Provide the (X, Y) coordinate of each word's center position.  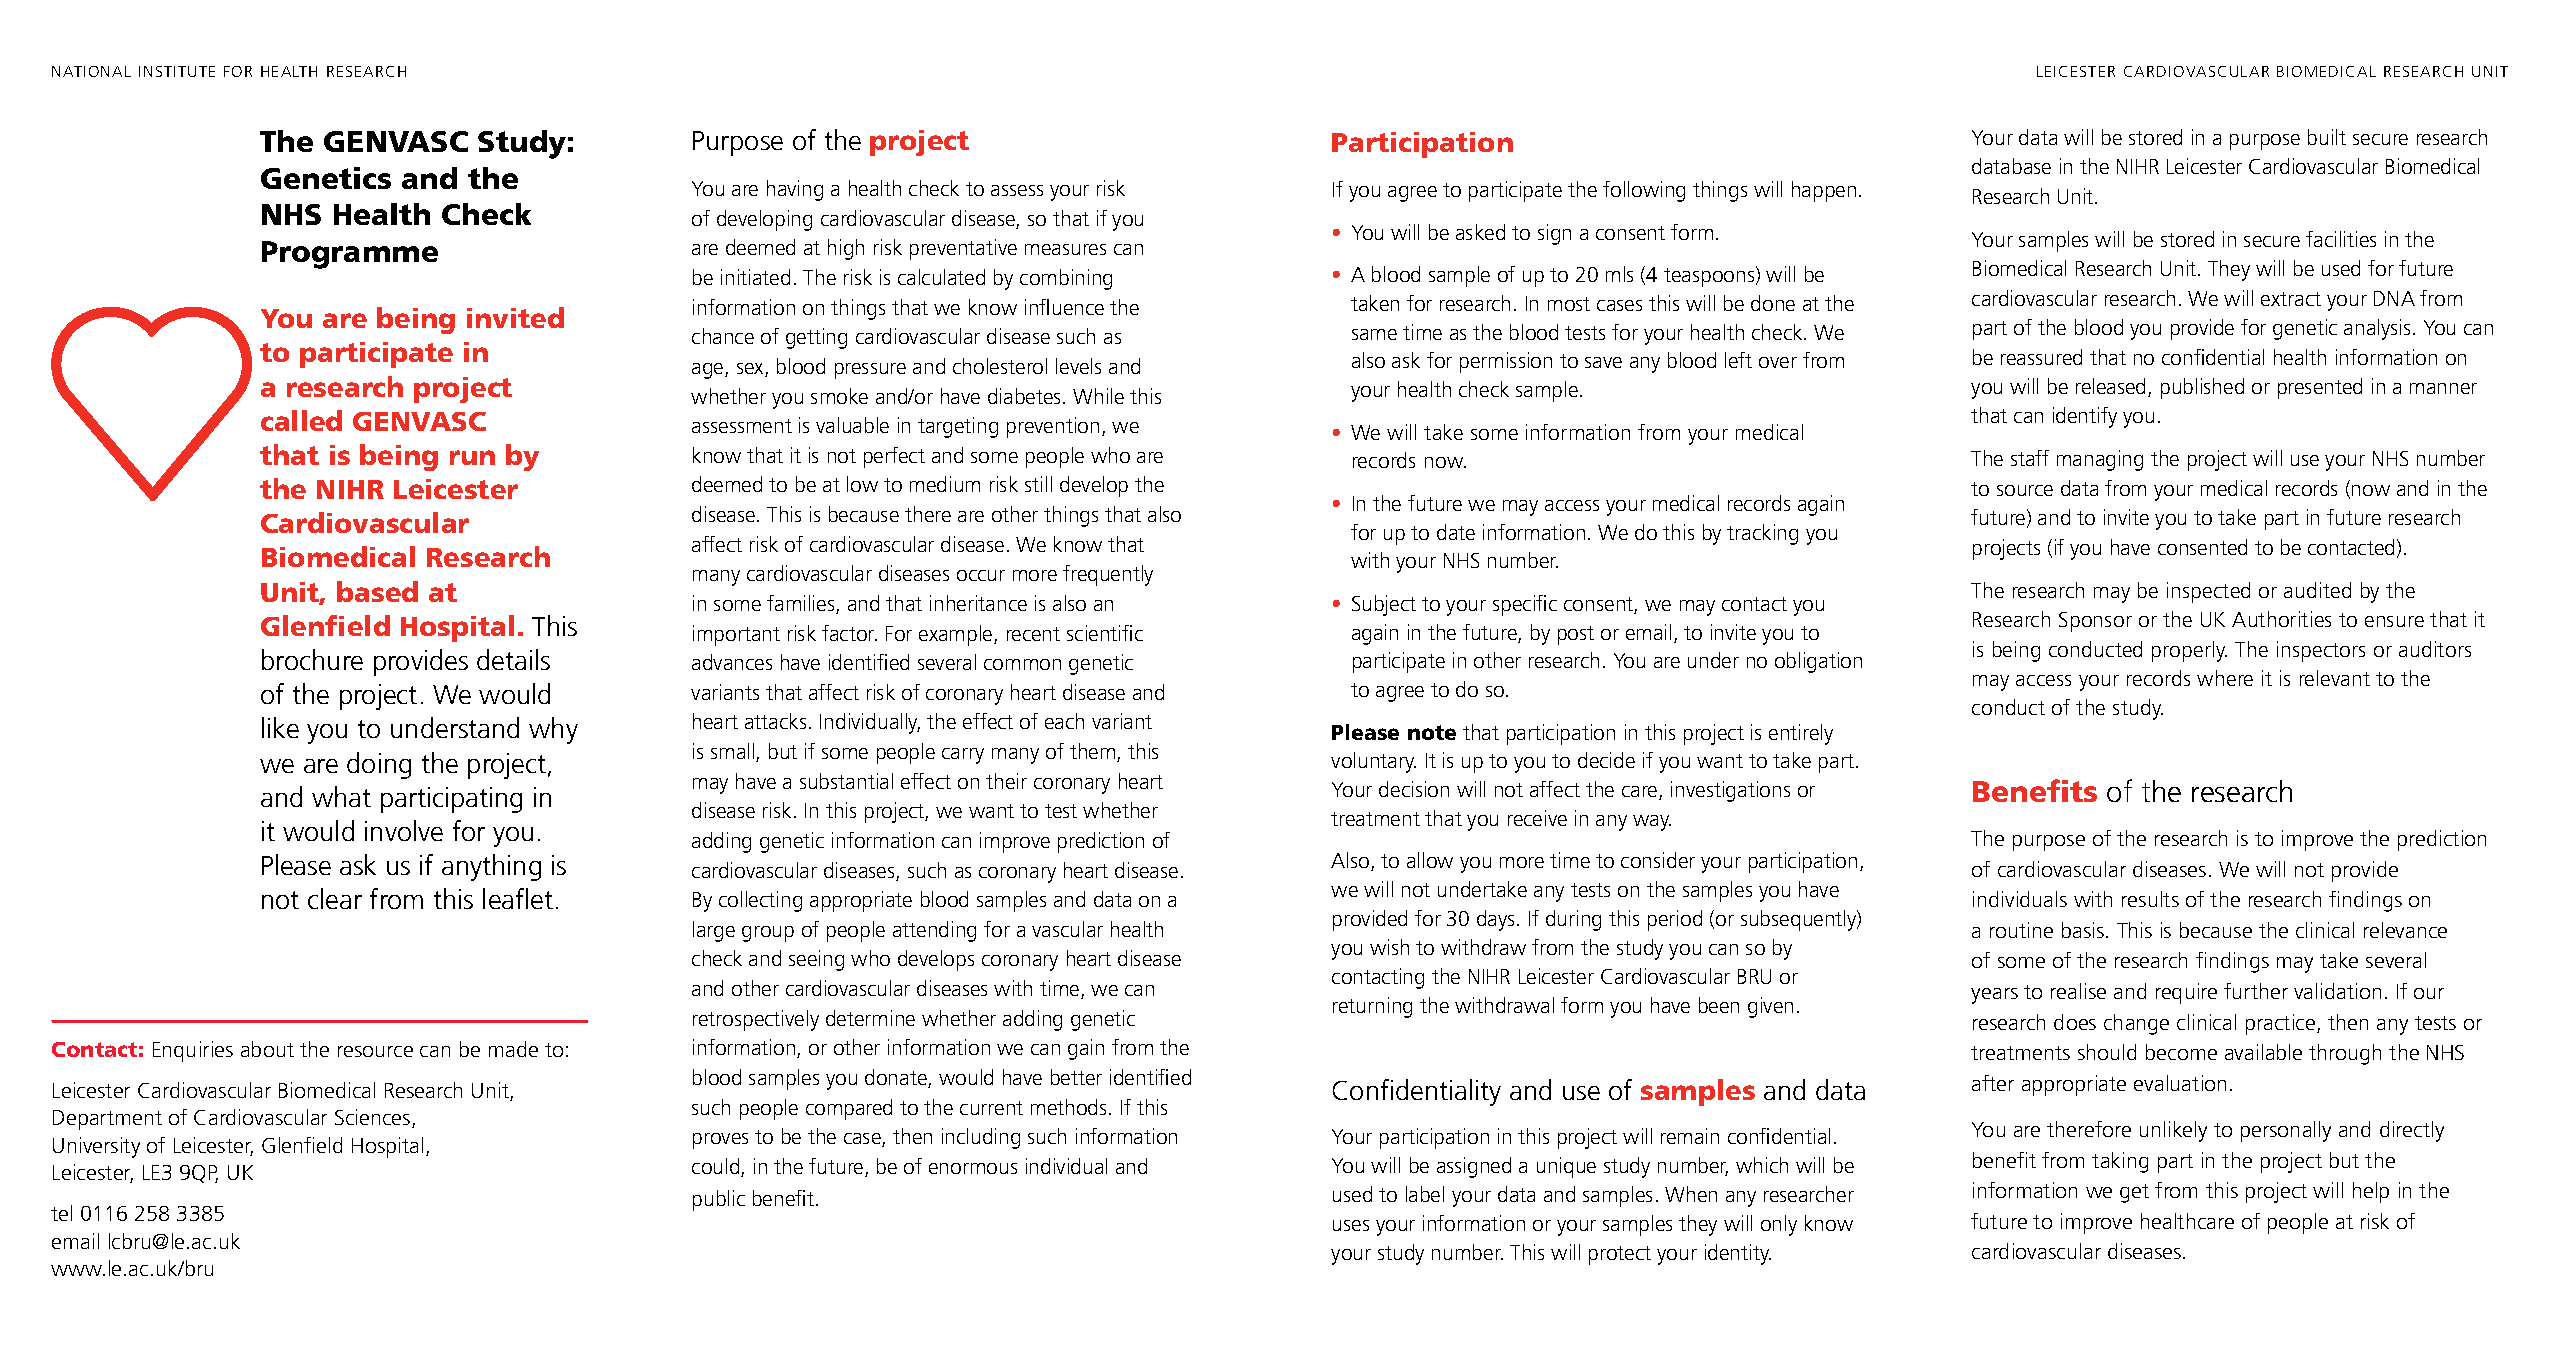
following (1644, 191)
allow (1430, 860)
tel (61, 1213)
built (2327, 137)
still (1038, 484)
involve (404, 830)
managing (2100, 460)
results (2150, 899)
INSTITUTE (177, 71)
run (472, 457)
